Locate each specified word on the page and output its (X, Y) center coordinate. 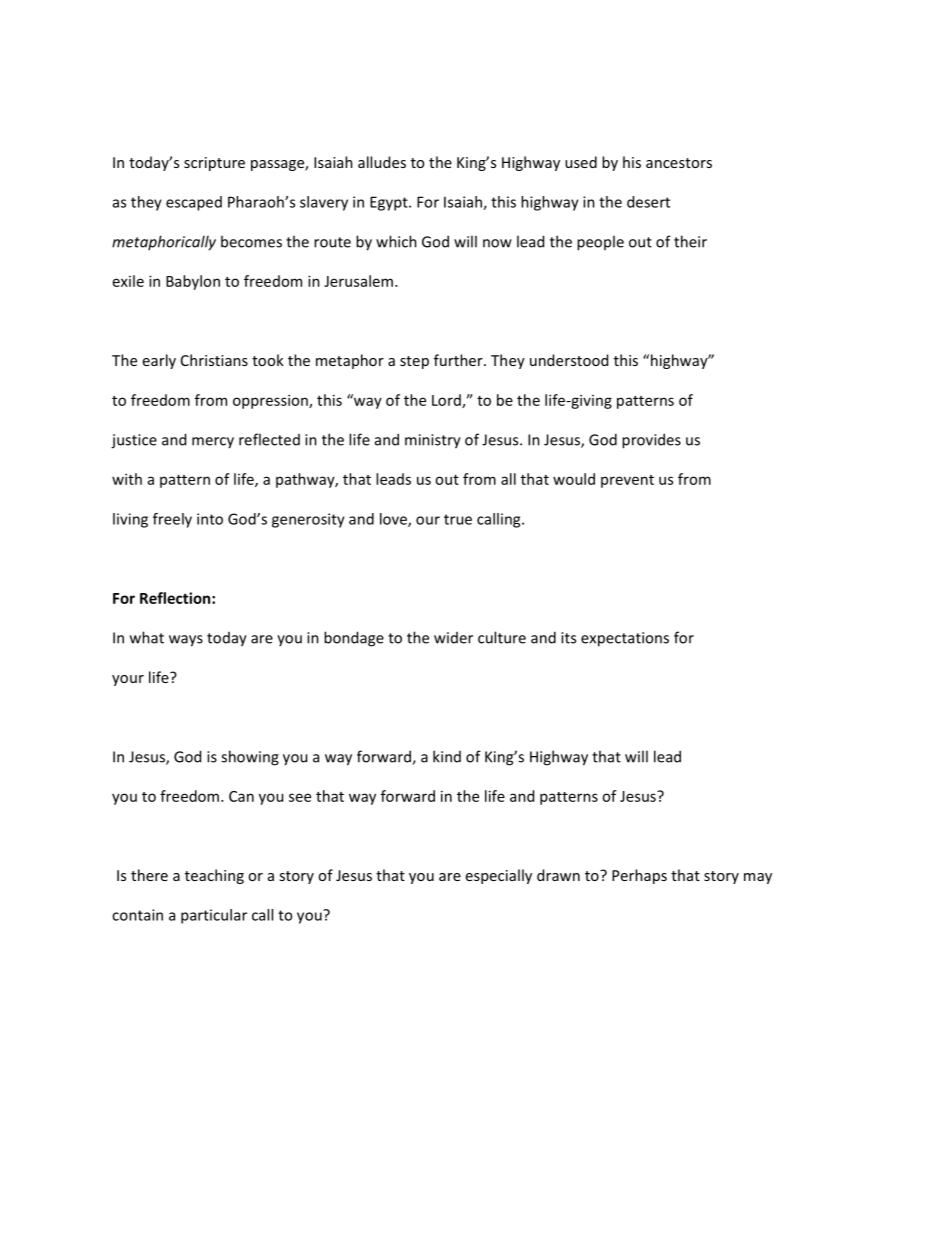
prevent (627, 481)
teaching (214, 876)
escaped (194, 203)
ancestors (679, 163)
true (458, 519)
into (210, 519)
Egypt (390, 203)
